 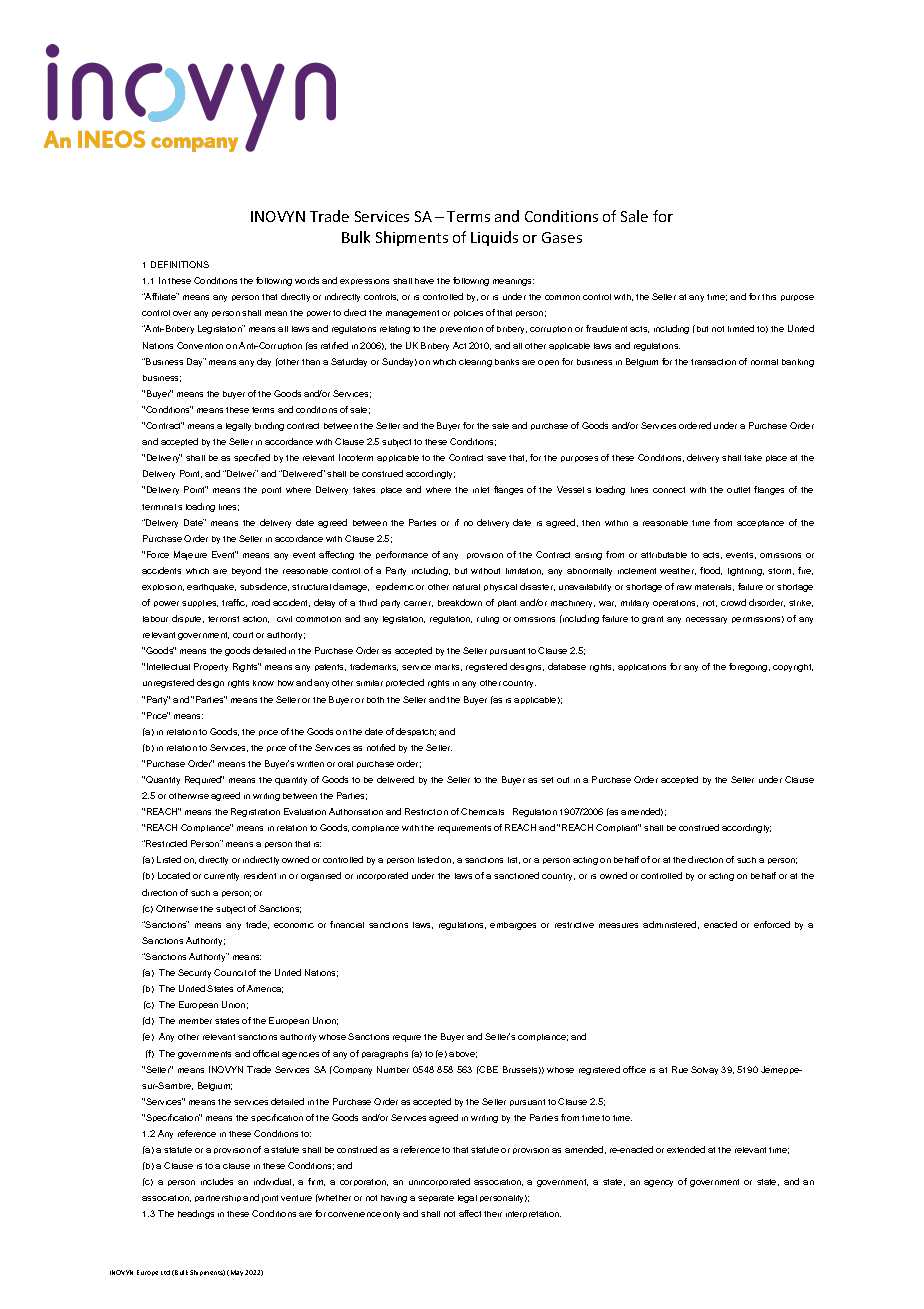 I want to click on Liquids, so click(x=494, y=238).
